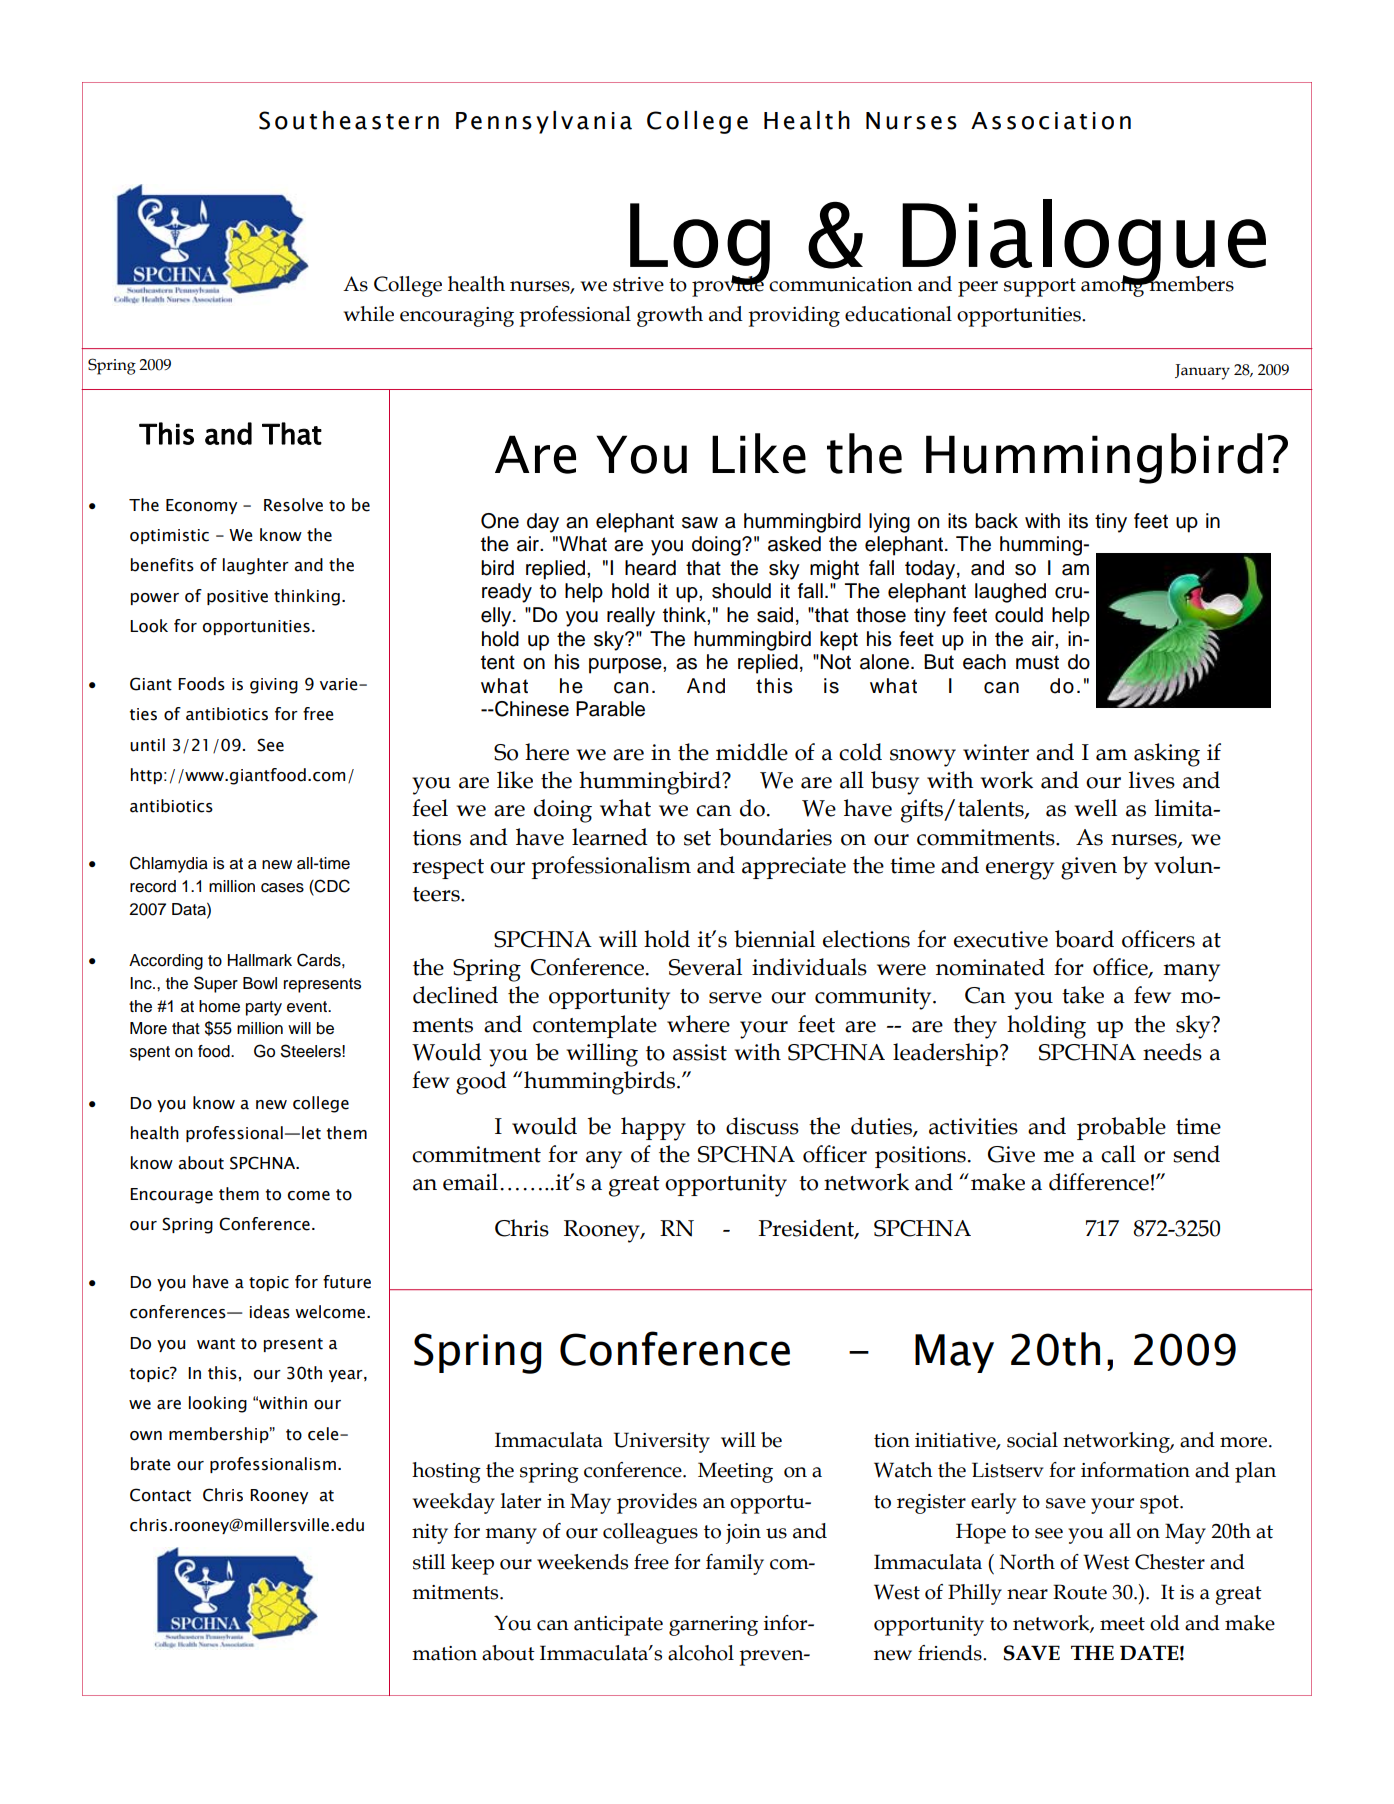 The height and width of the document is (1804, 1394). Describe the element at coordinates (349, 120) in the document. I see `Southeastern` at that location.
